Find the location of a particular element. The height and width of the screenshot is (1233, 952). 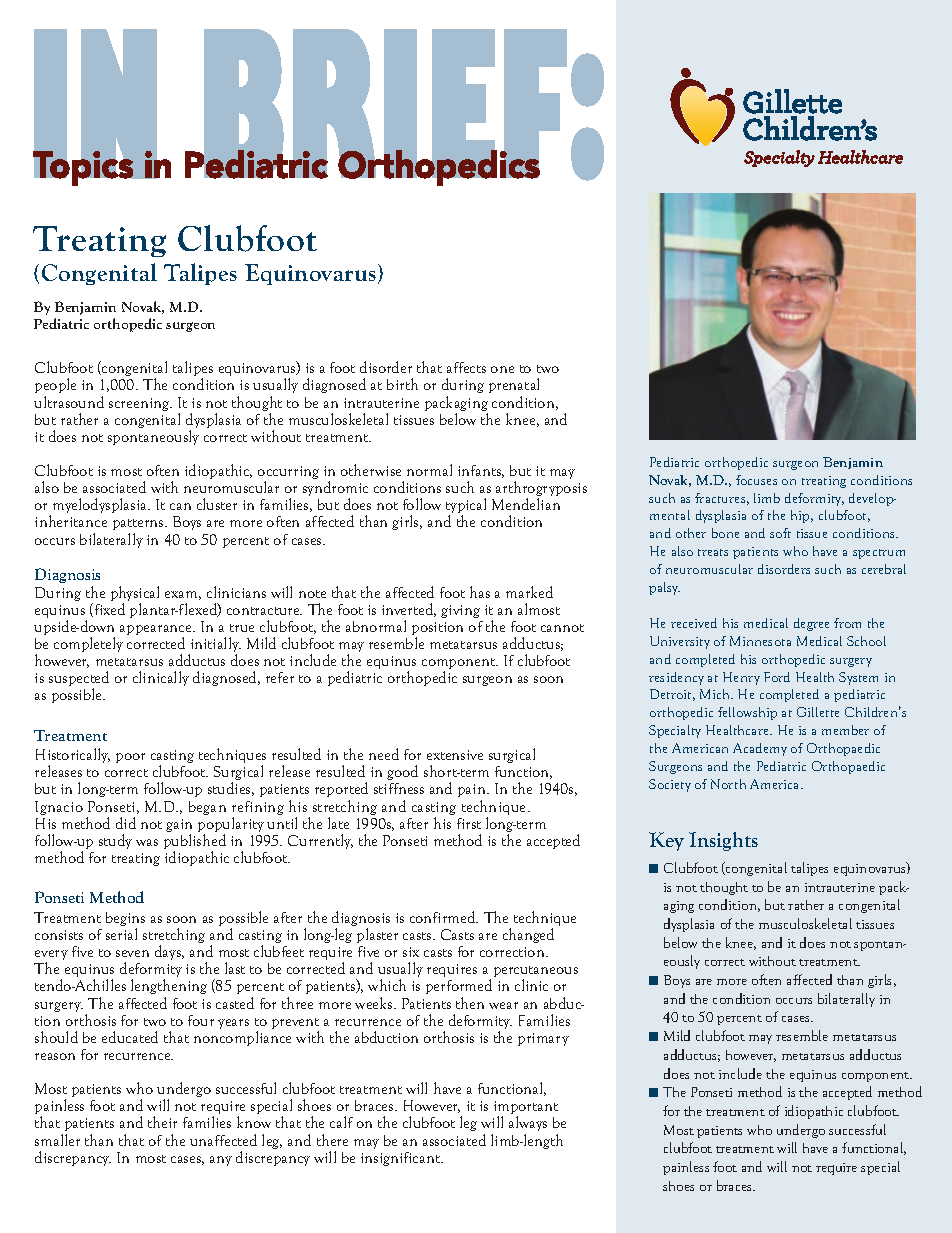

prenatal is located at coordinates (514, 387).
